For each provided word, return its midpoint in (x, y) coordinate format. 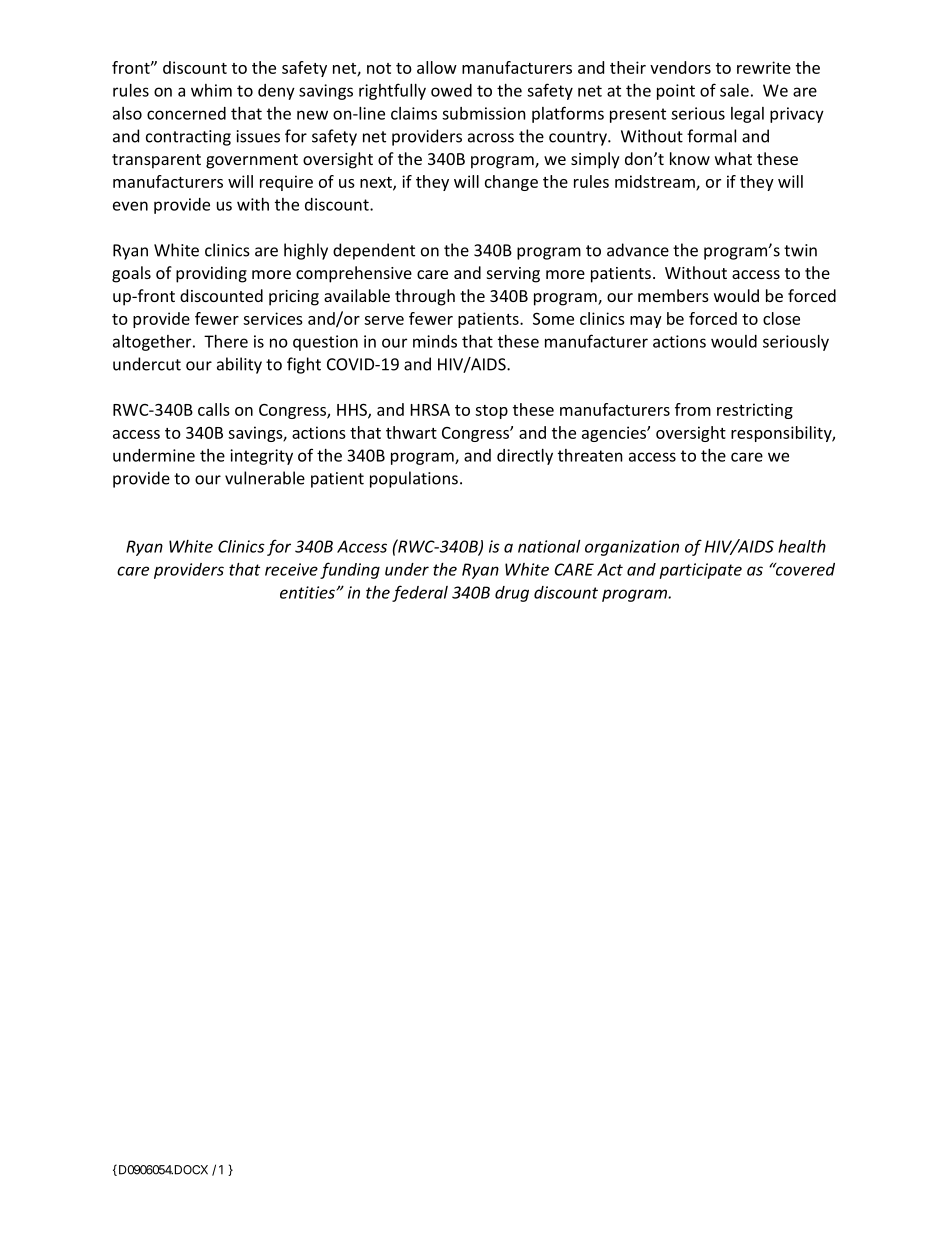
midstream (656, 182)
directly (525, 457)
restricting (755, 411)
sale (734, 90)
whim (211, 90)
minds (435, 341)
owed (451, 90)
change (511, 183)
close (781, 318)
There (226, 341)
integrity (261, 457)
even (130, 206)
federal (420, 593)
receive (291, 569)
